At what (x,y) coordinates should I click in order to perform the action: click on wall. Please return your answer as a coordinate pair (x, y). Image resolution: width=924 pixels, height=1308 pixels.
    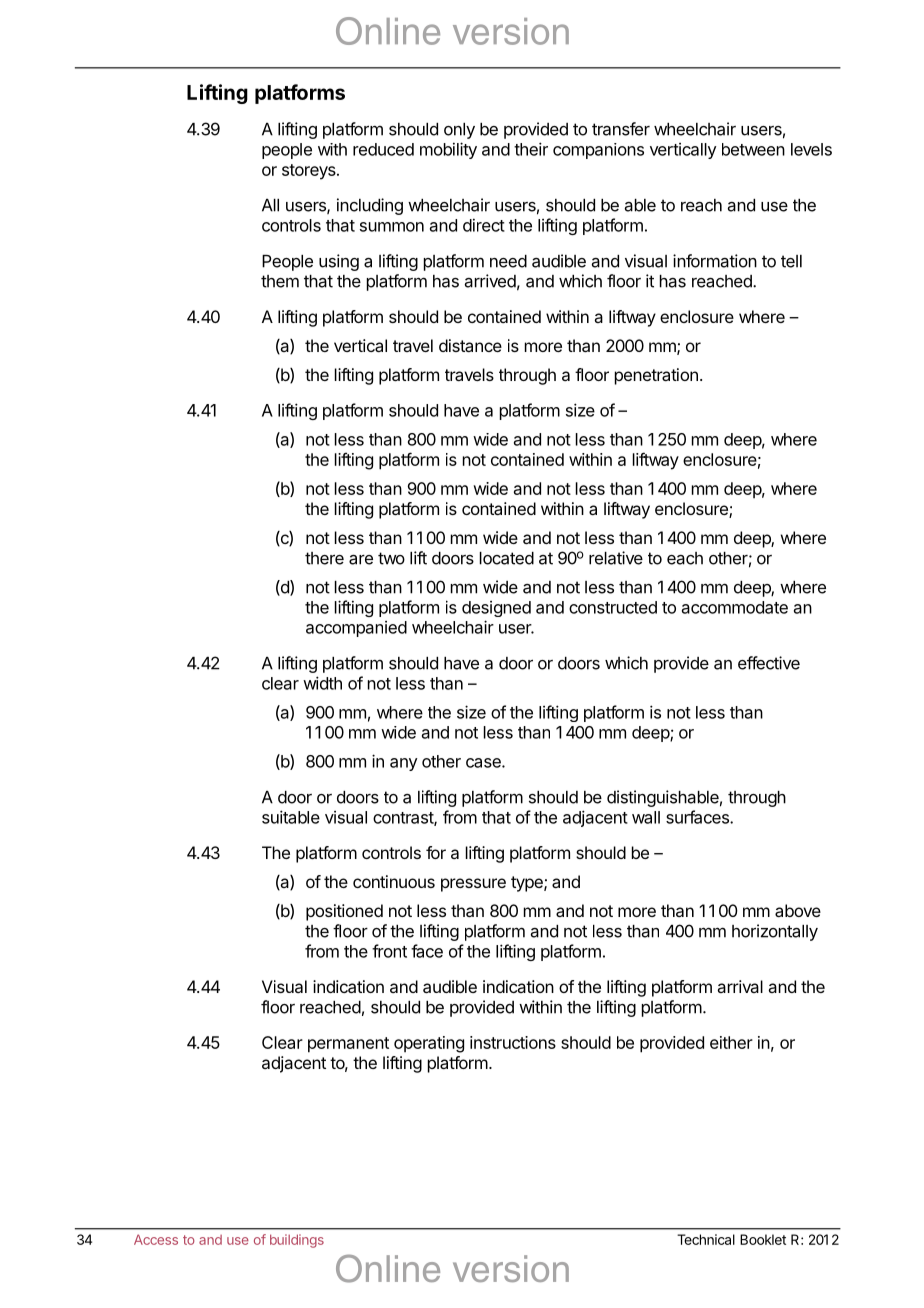
    Looking at the image, I should click on (646, 817).
